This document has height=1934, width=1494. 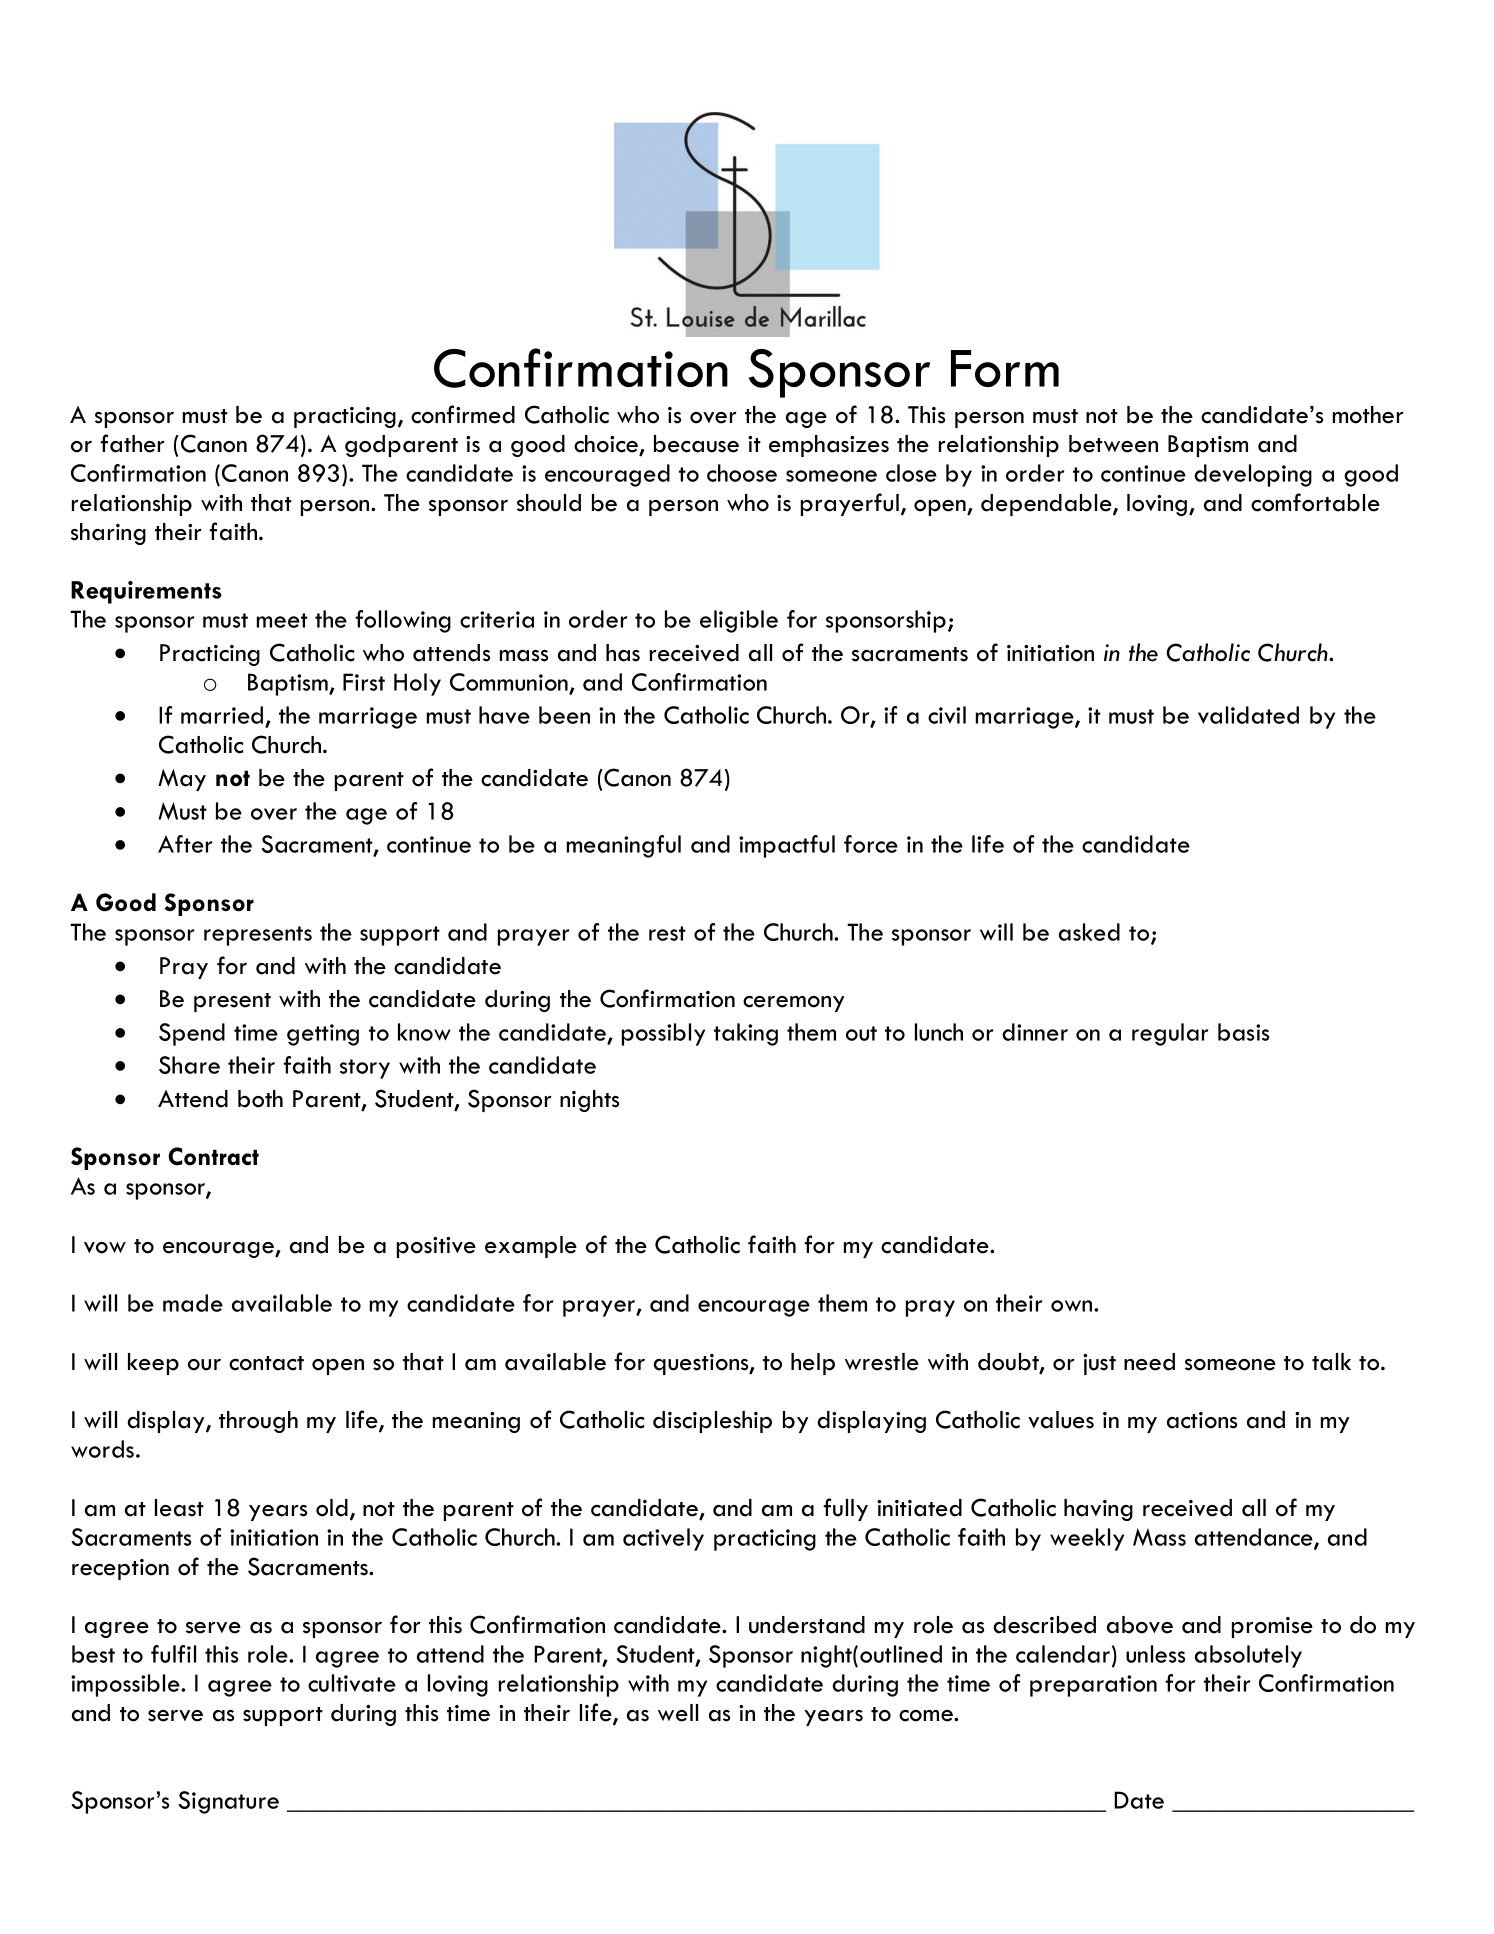 What do you see at coordinates (228, 1802) in the document?
I see `Signature` at bounding box center [228, 1802].
